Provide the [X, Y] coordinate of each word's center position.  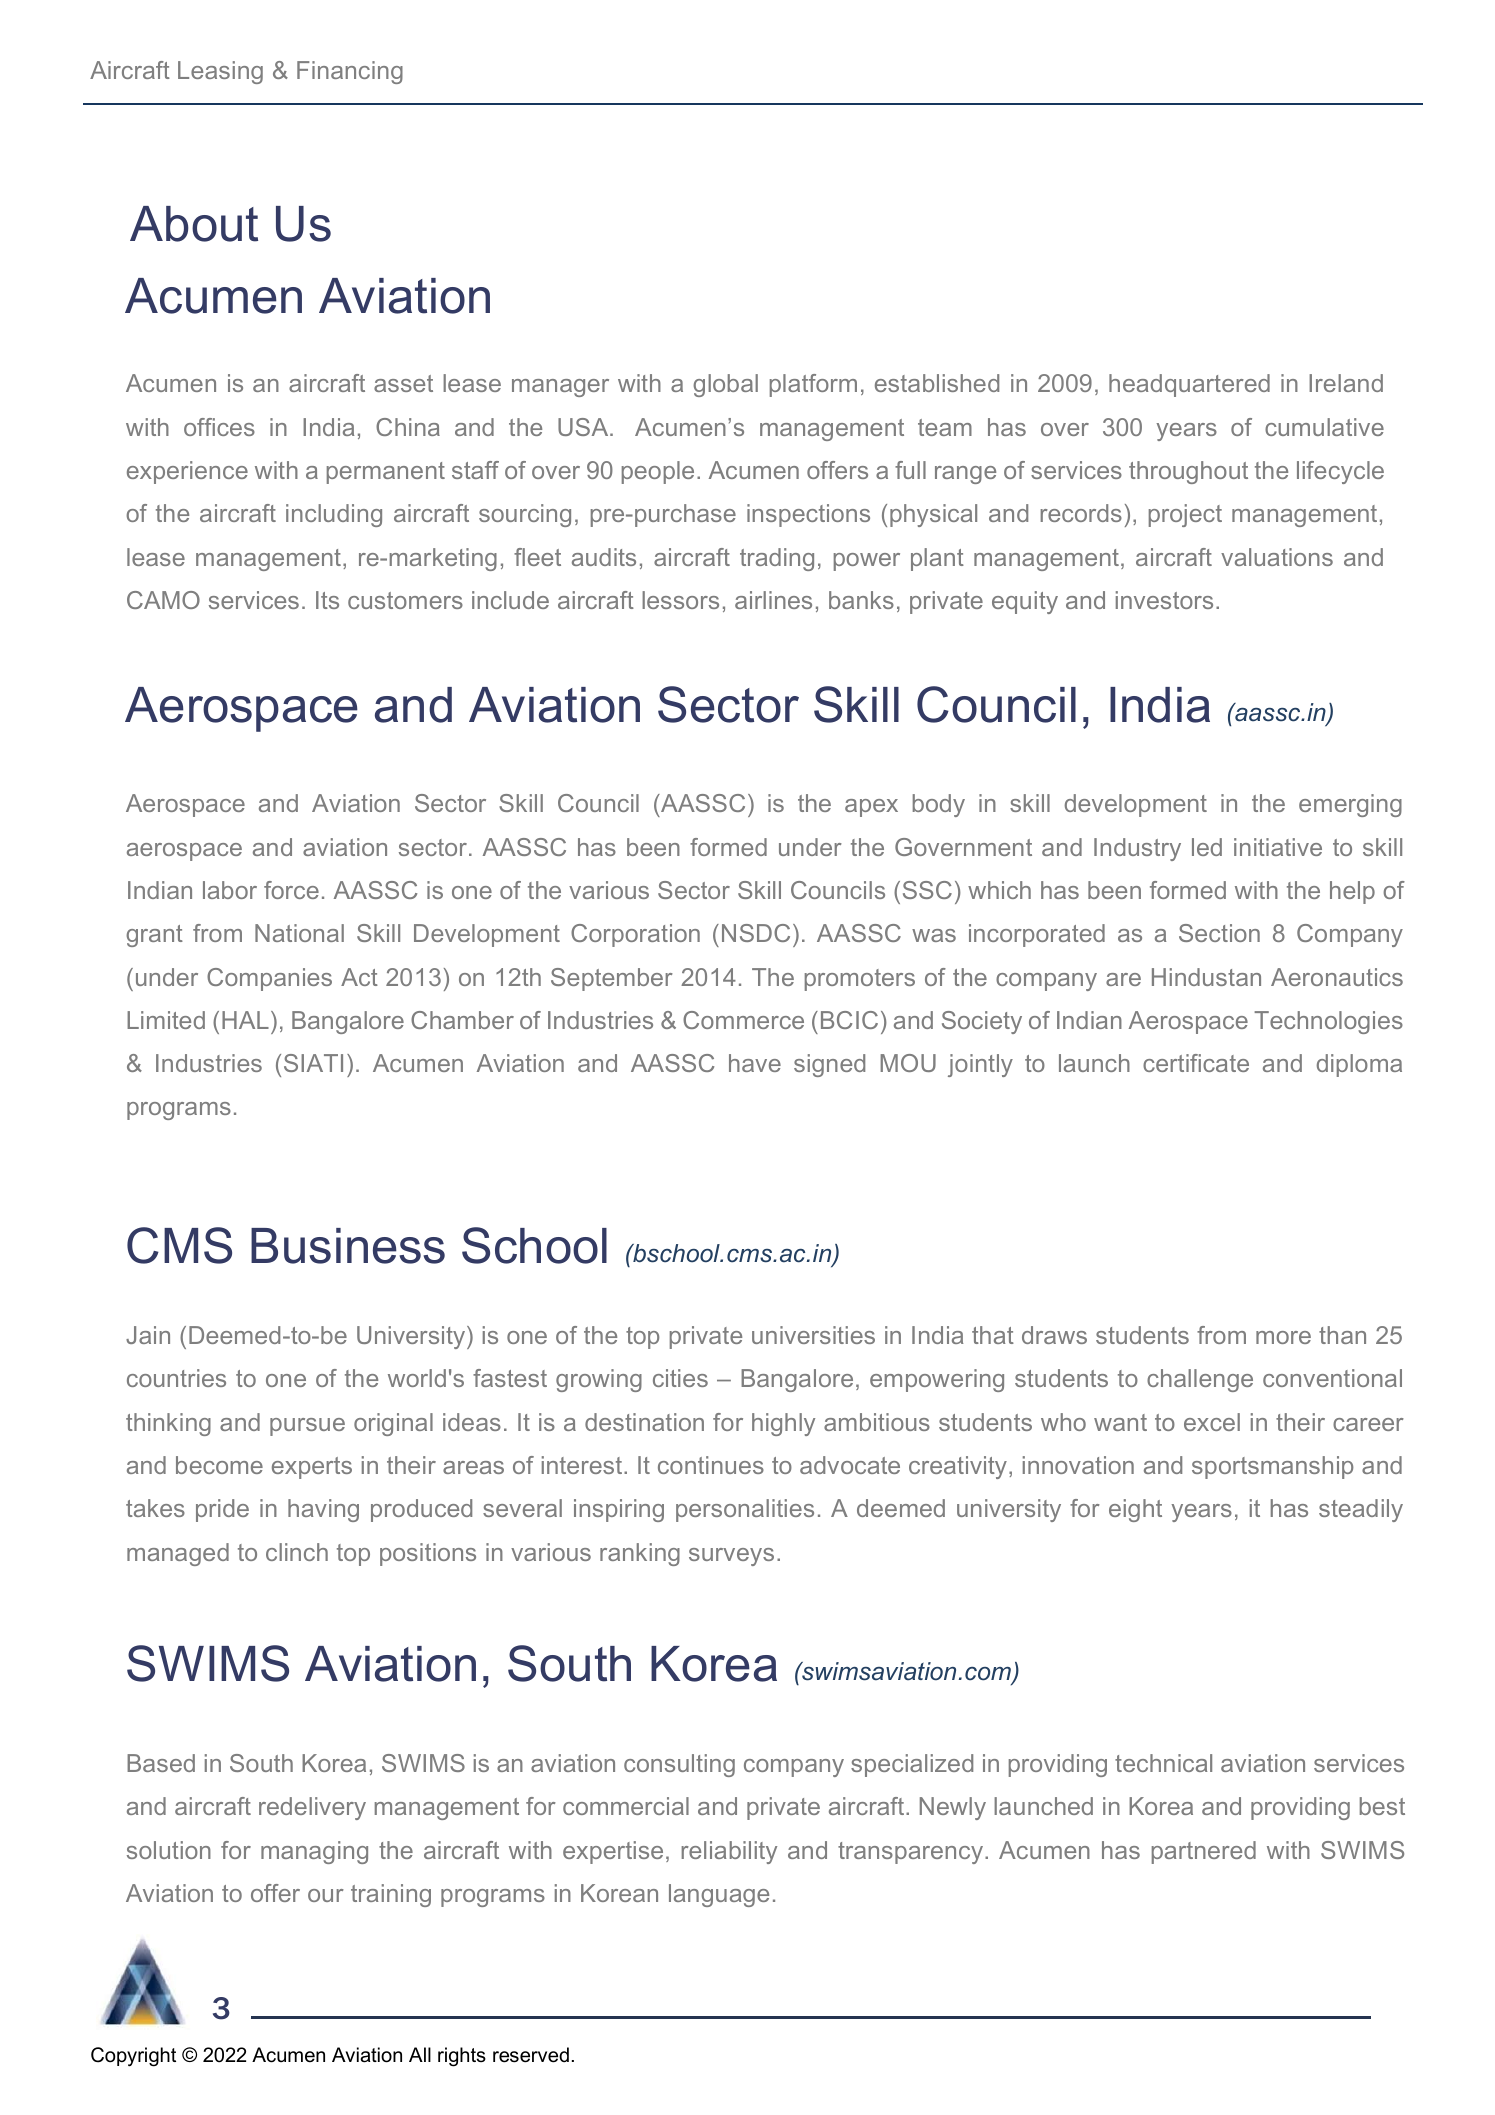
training [391, 1895]
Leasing [220, 72]
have [755, 1063]
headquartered [1189, 385]
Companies [269, 979]
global [725, 385]
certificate [1196, 1063]
